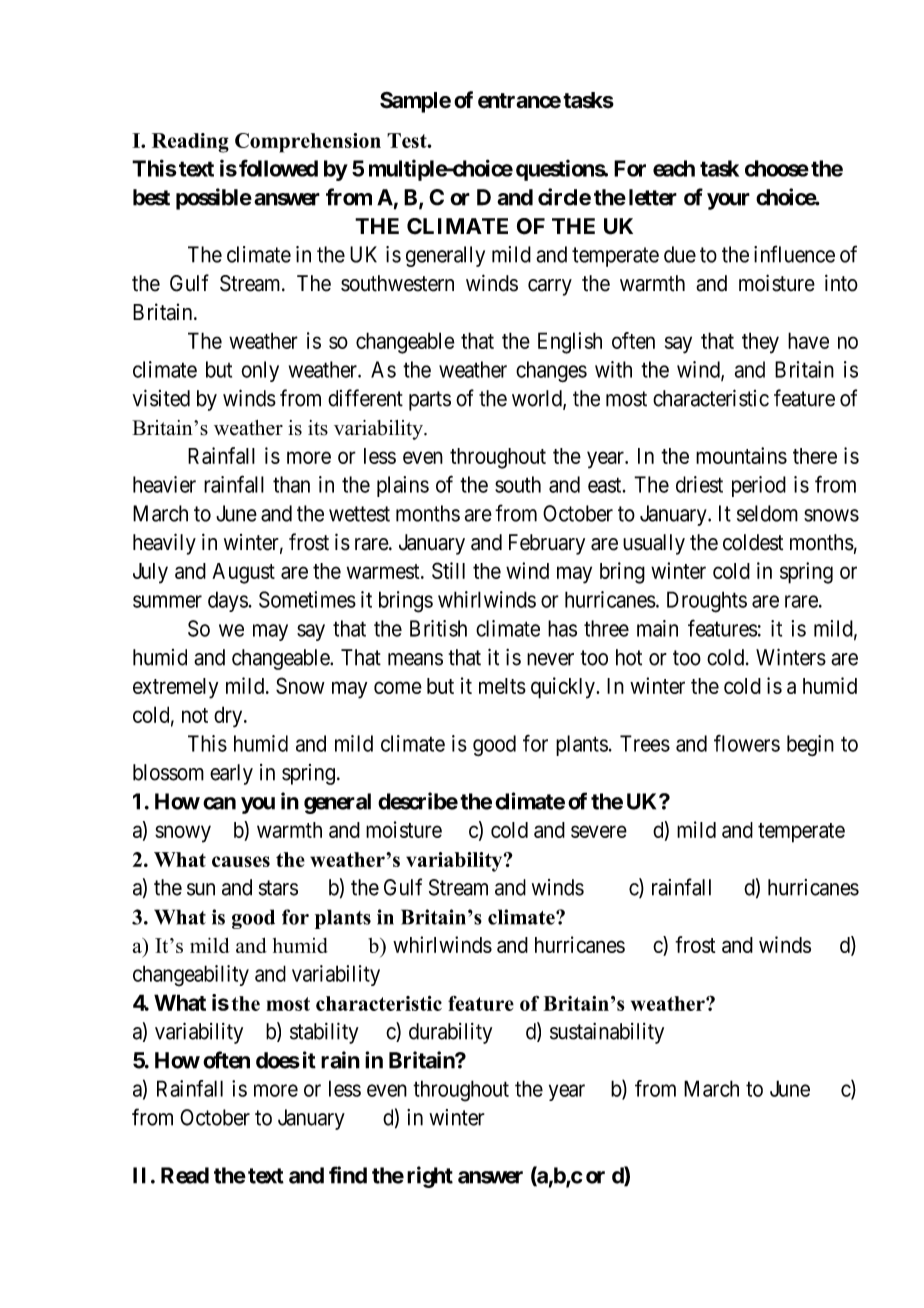  I want to click on find, so click(348, 1175).
